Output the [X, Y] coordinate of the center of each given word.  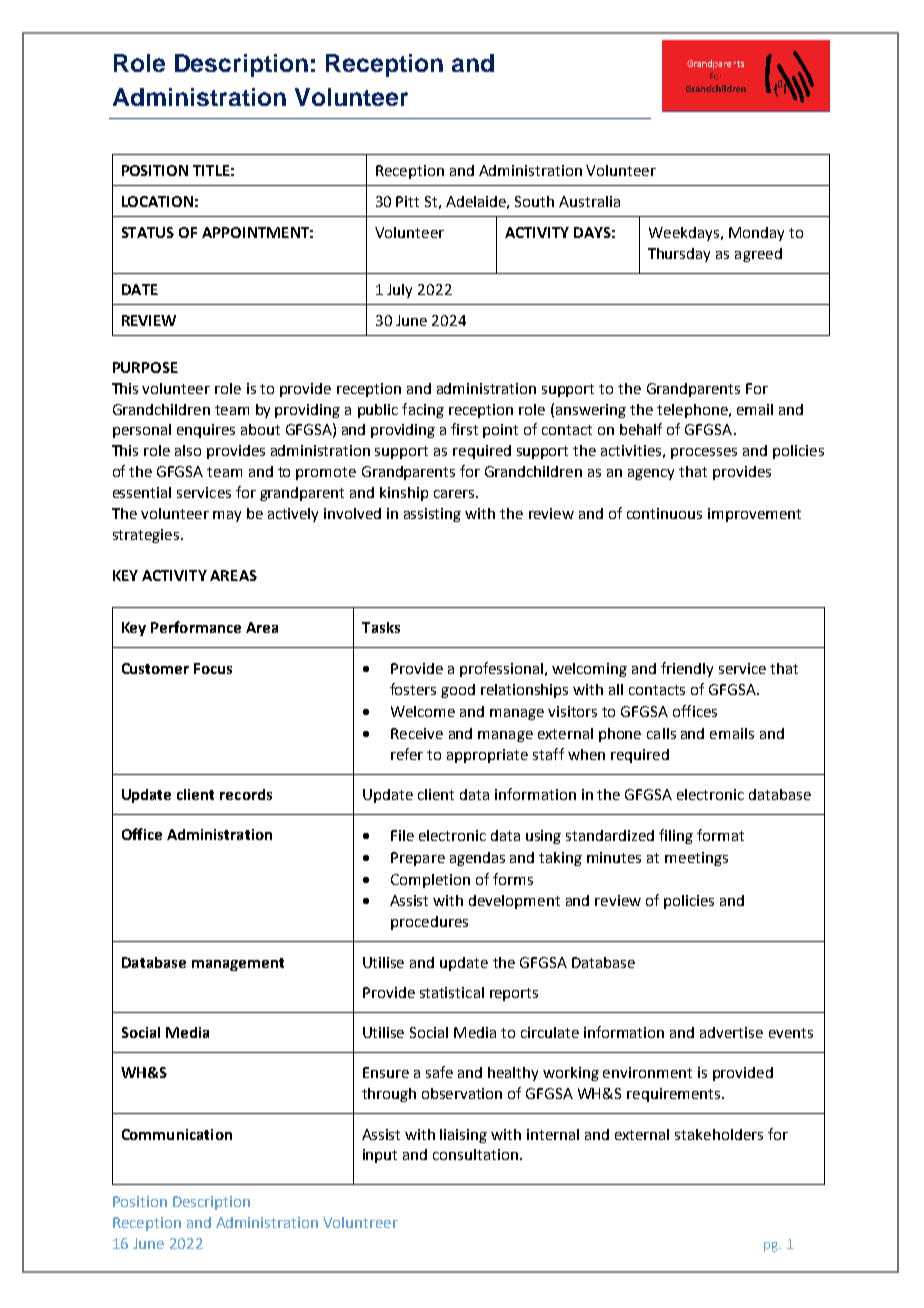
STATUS [148, 232]
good [458, 691]
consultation [475, 1154]
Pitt [407, 201]
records [246, 794]
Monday [756, 234]
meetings [696, 859]
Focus [213, 668]
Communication [177, 1134]
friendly [687, 669]
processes [704, 453]
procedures [429, 923]
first [464, 429]
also [188, 450]
